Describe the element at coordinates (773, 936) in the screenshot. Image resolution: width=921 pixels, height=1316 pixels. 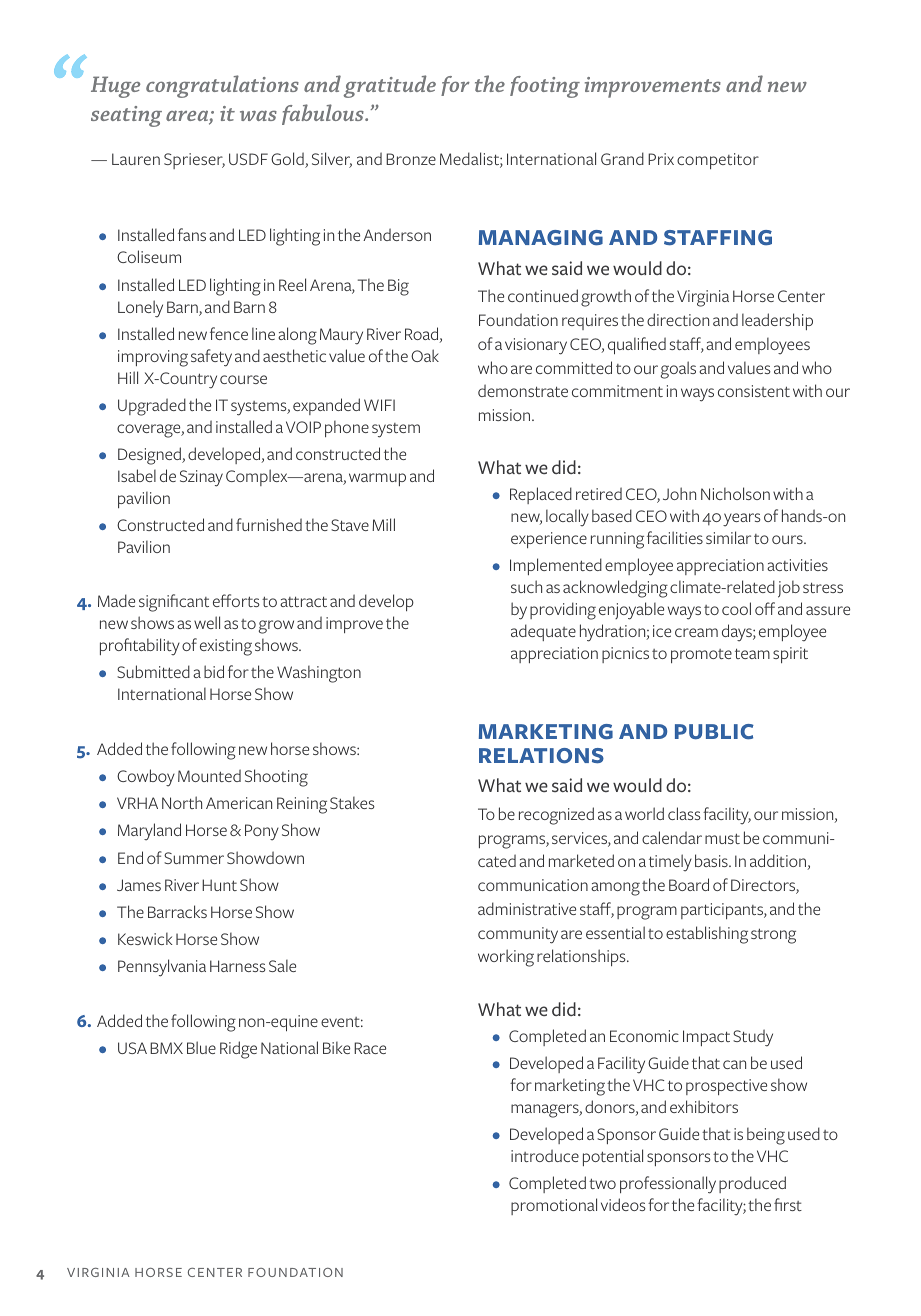
I see `strong` at that location.
